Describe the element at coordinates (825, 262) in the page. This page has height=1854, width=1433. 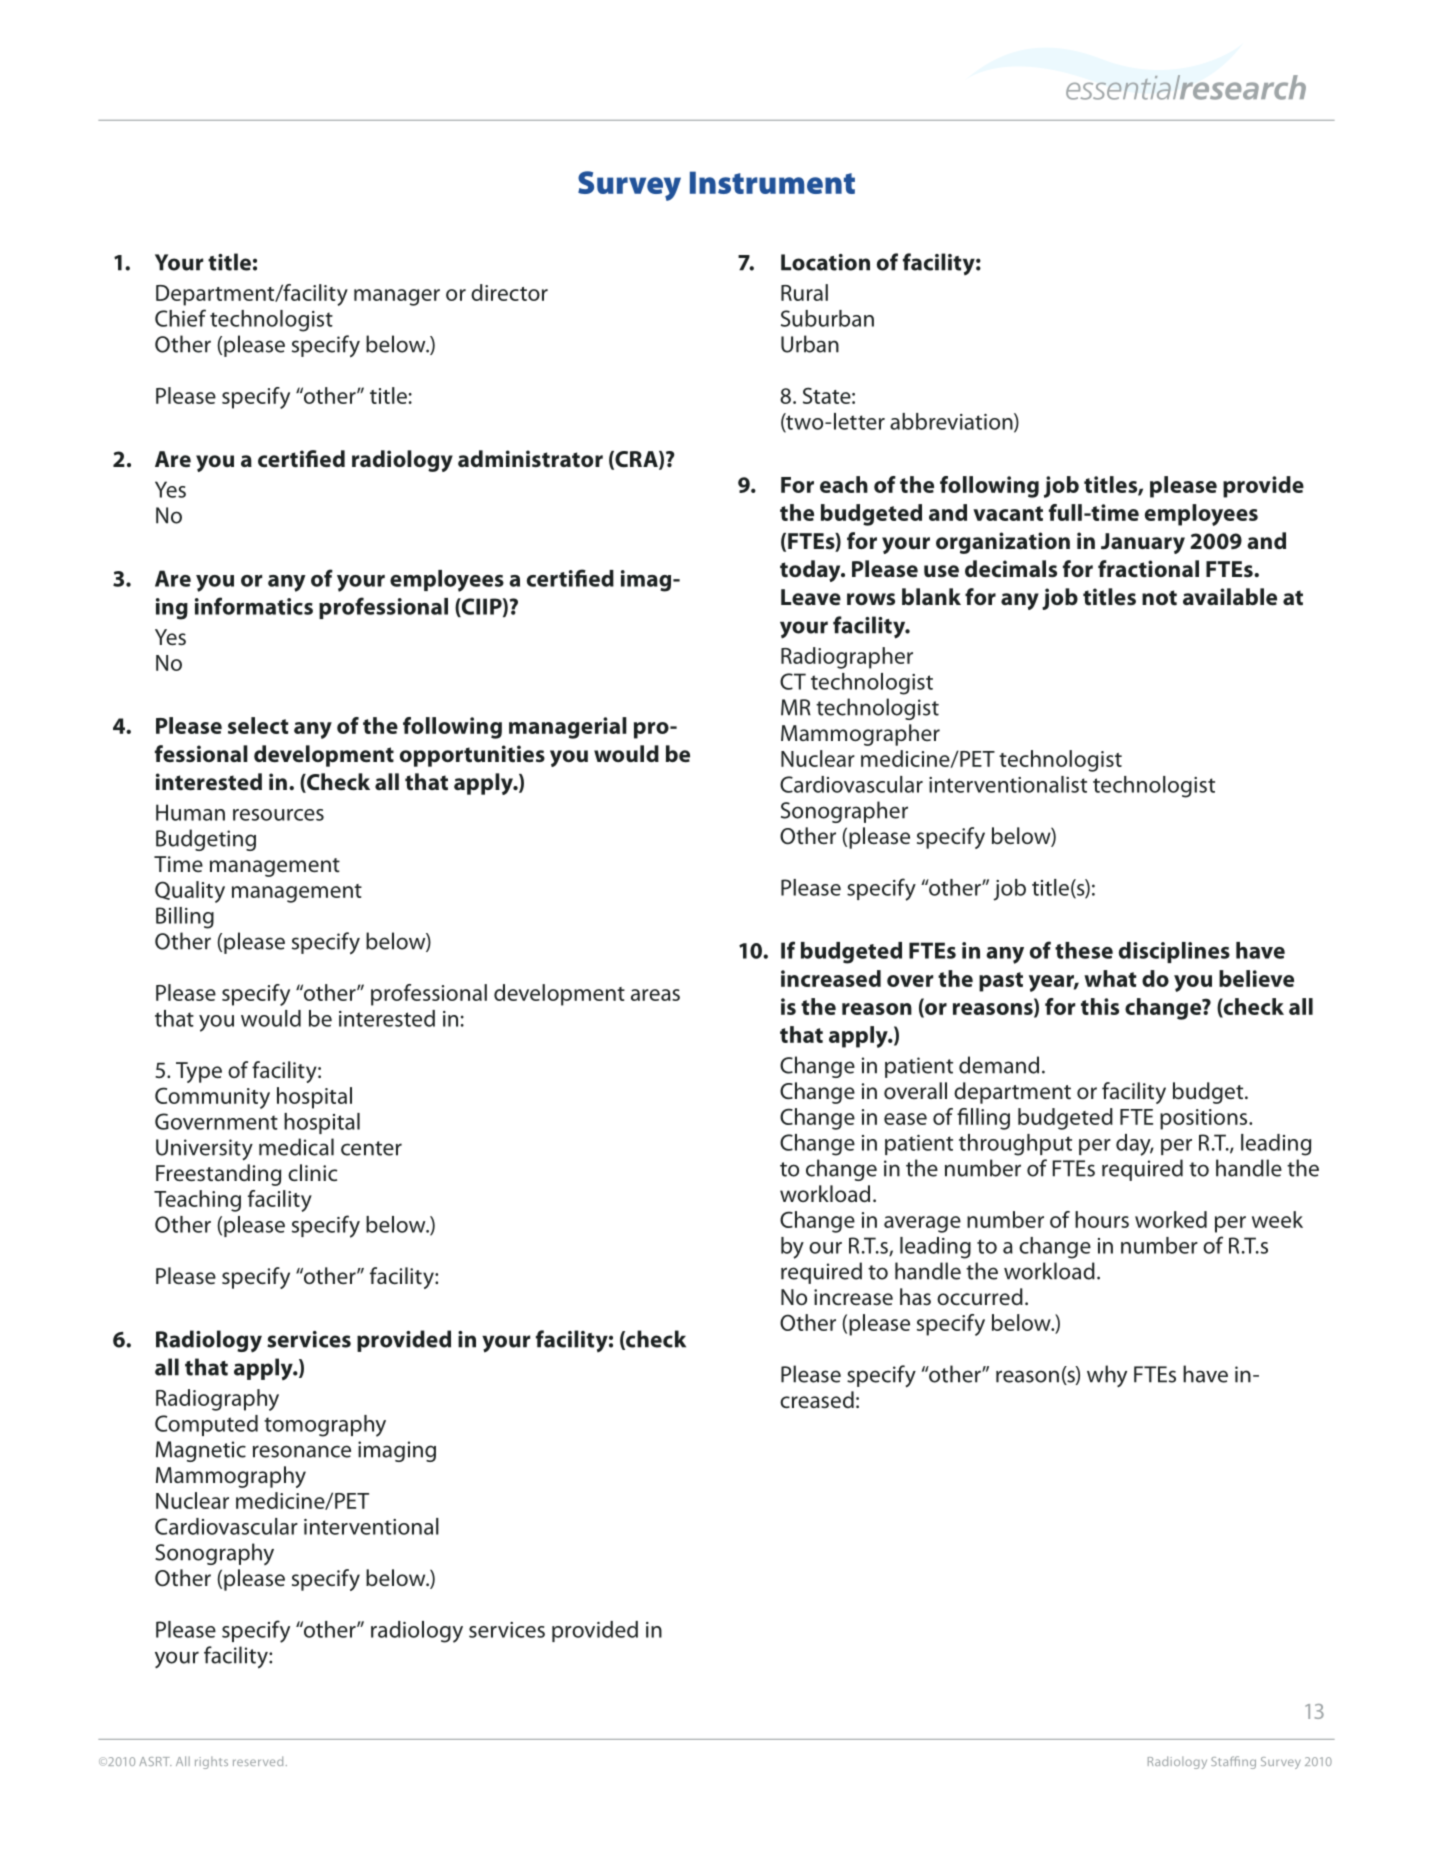
I see `Location` at that location.
